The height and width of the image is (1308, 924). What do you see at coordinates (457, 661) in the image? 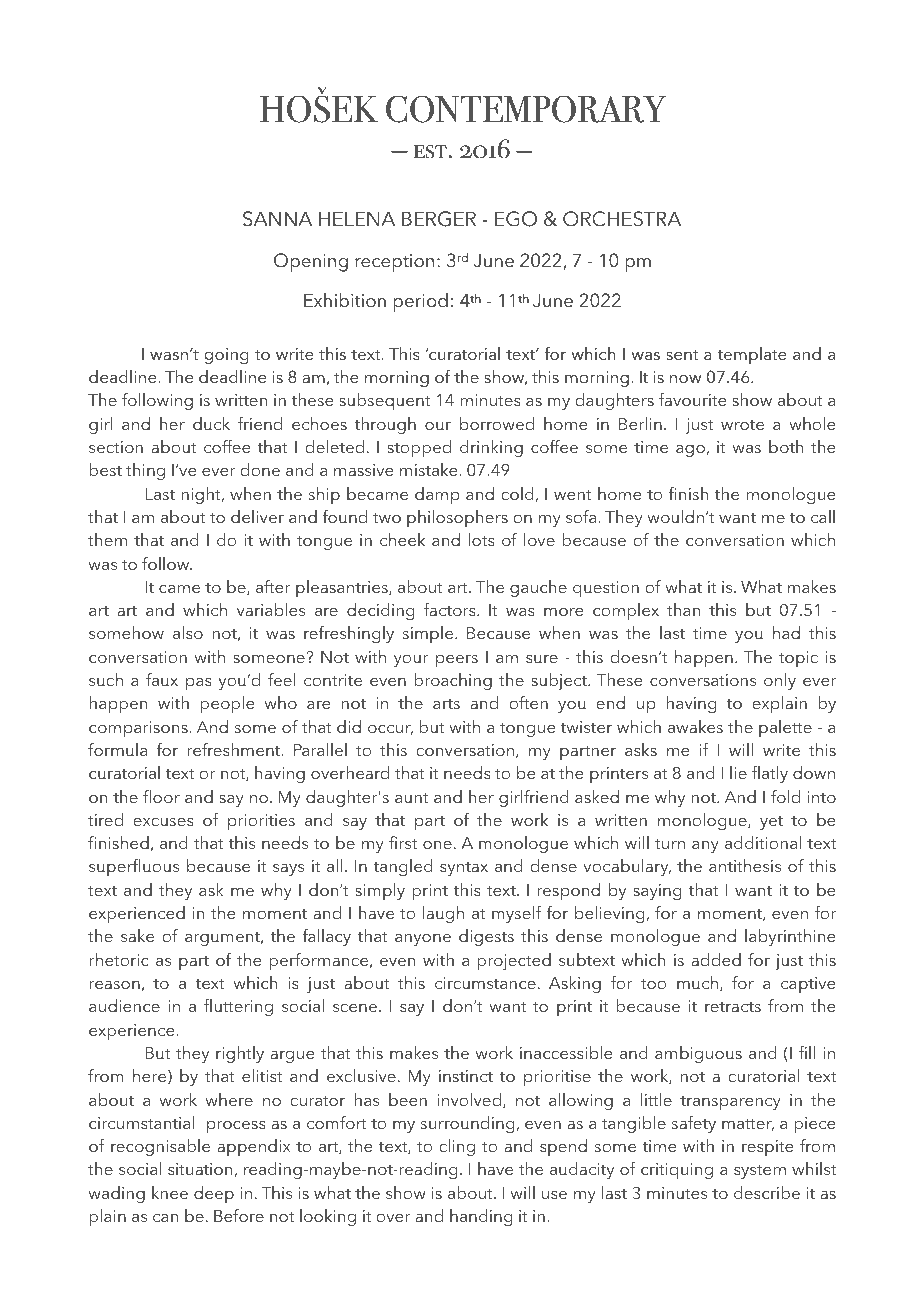
I see `peers` at bounding box center [457, 661].
